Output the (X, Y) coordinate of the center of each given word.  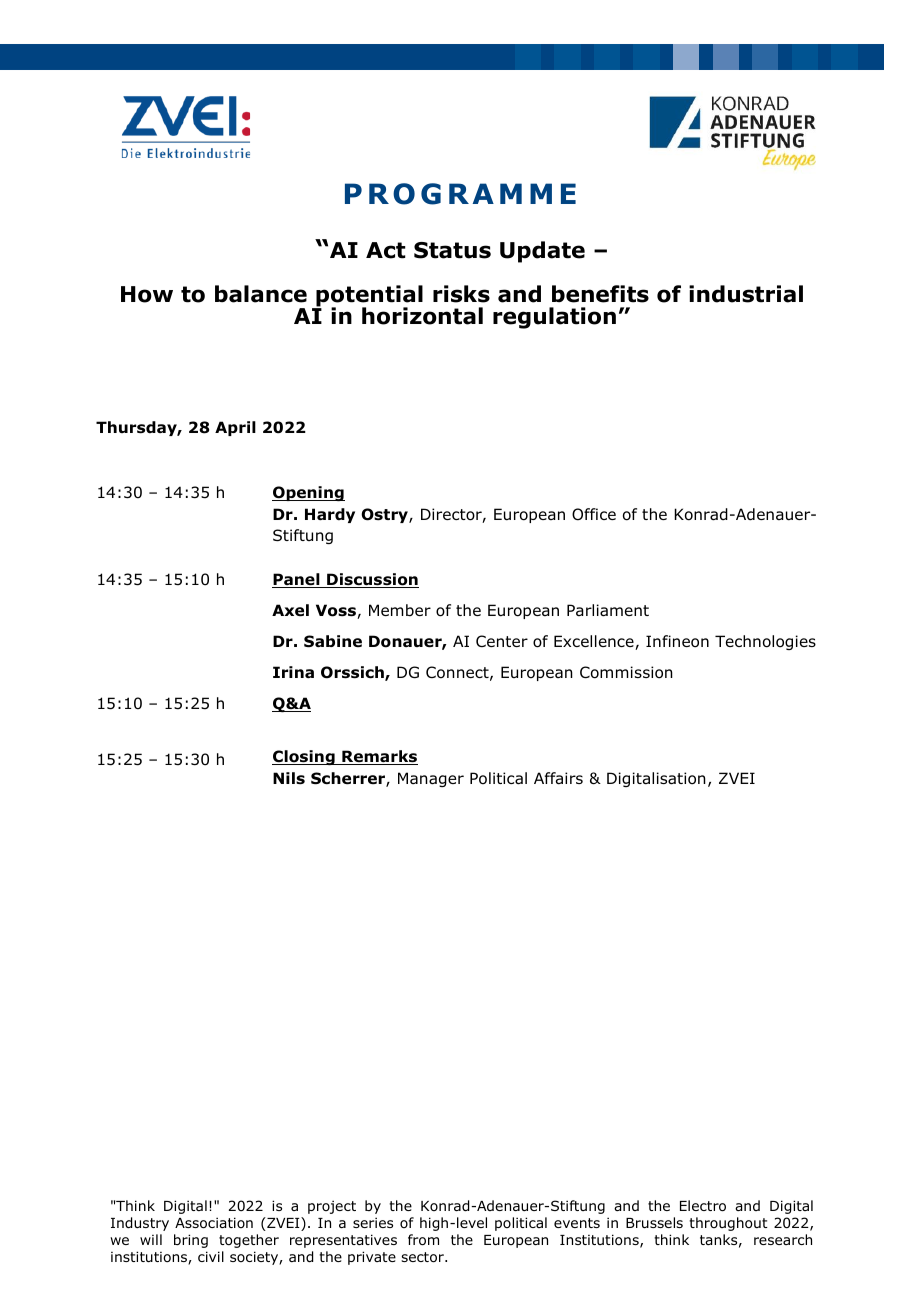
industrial (746, 294)
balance (261, 294)
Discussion (372, 580)
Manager (431, 779)
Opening (308, 493)
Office (594, 514)
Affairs (558, 778)
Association (214, 1223)
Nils (289, 778)
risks (461, 294)
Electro (703, 1206)
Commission (626, 672)
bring (191, 1241)
